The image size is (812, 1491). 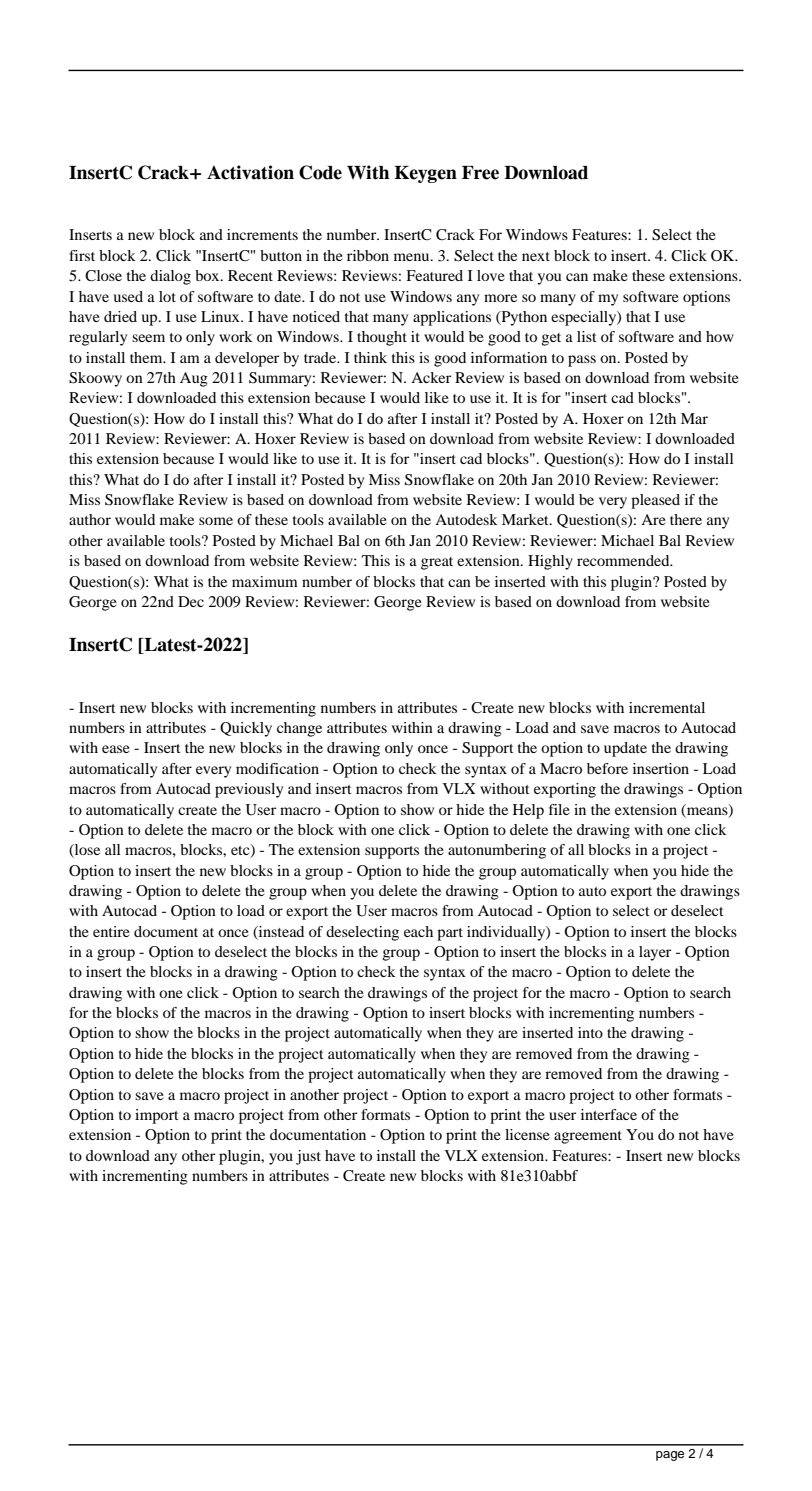 I want to click on into, so click(x=590, y=1032).
